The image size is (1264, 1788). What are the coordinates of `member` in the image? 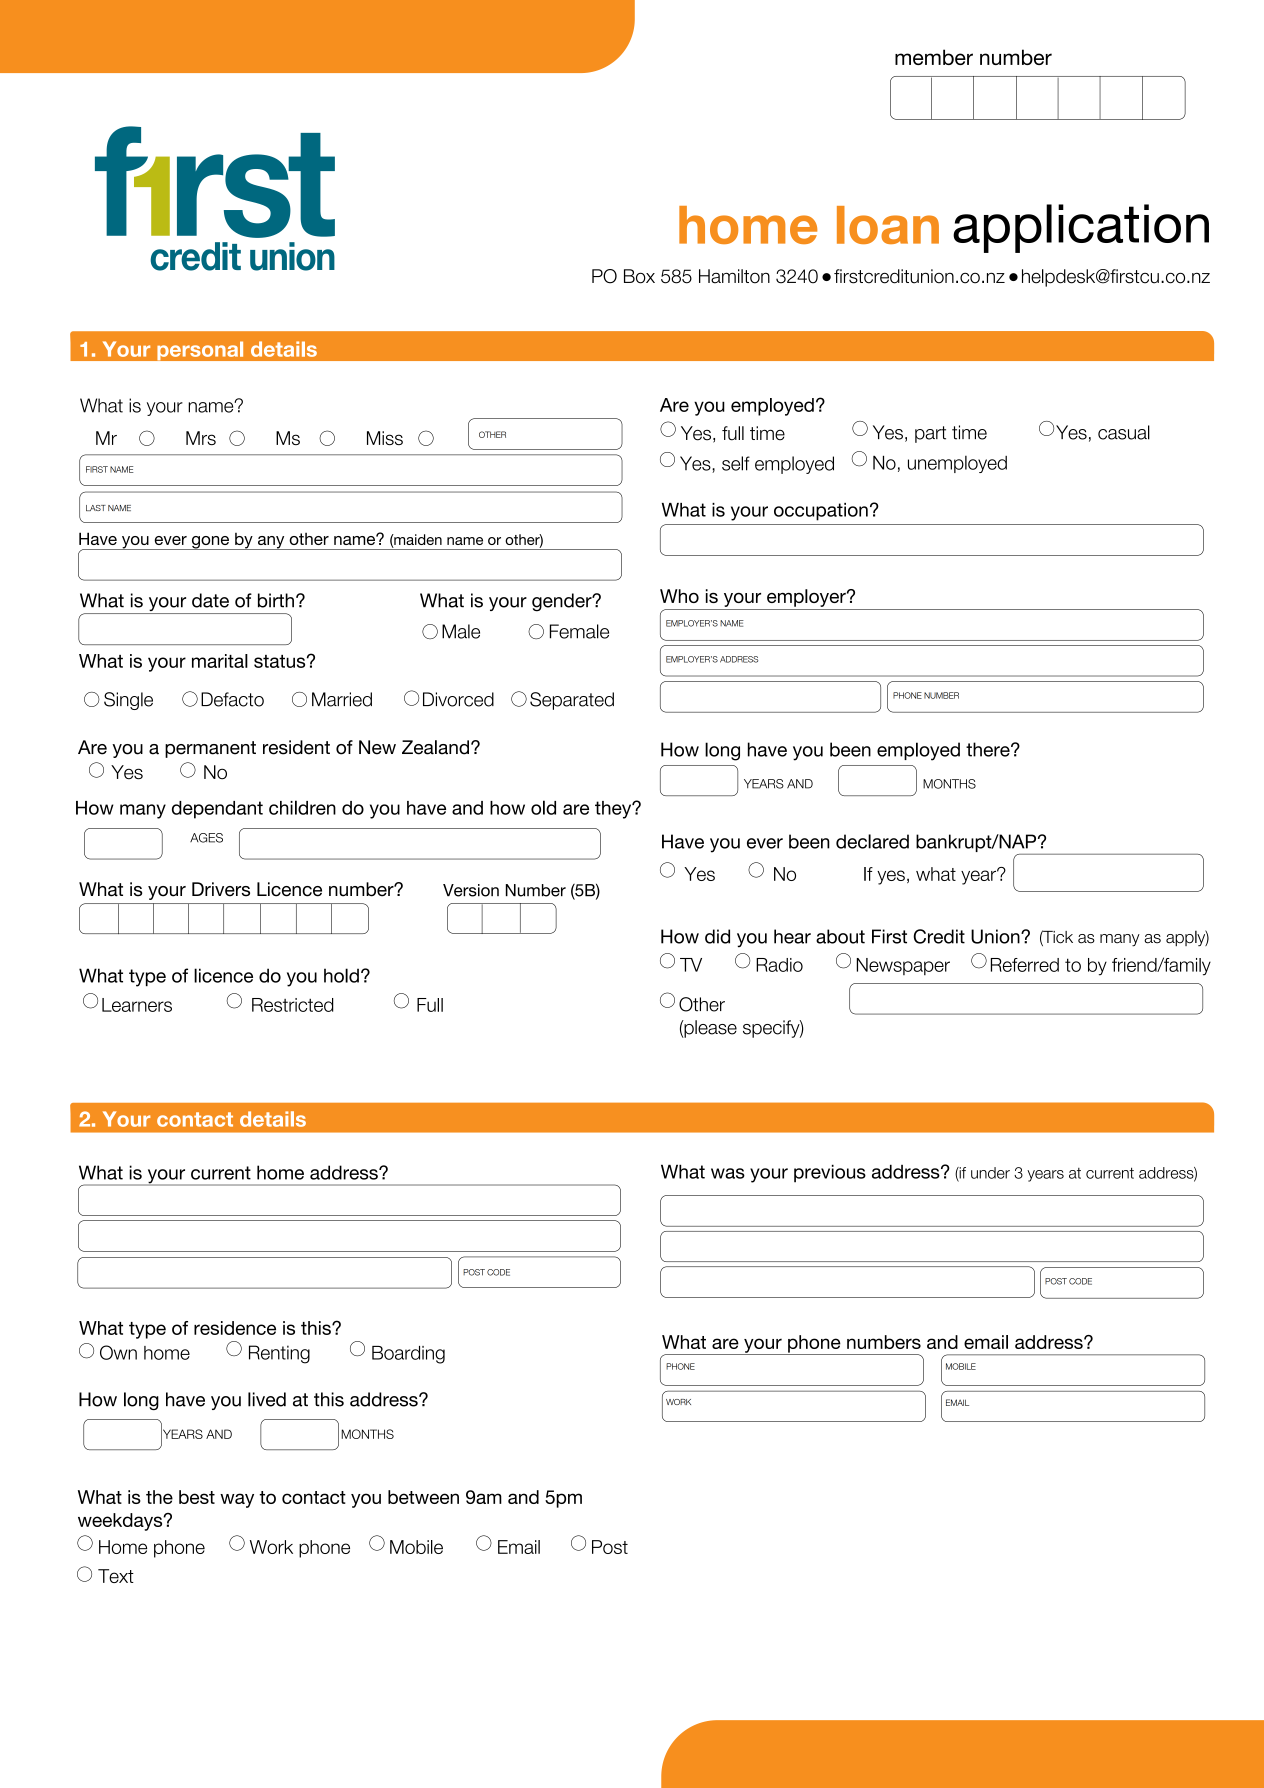 It's located at (934, 57).
